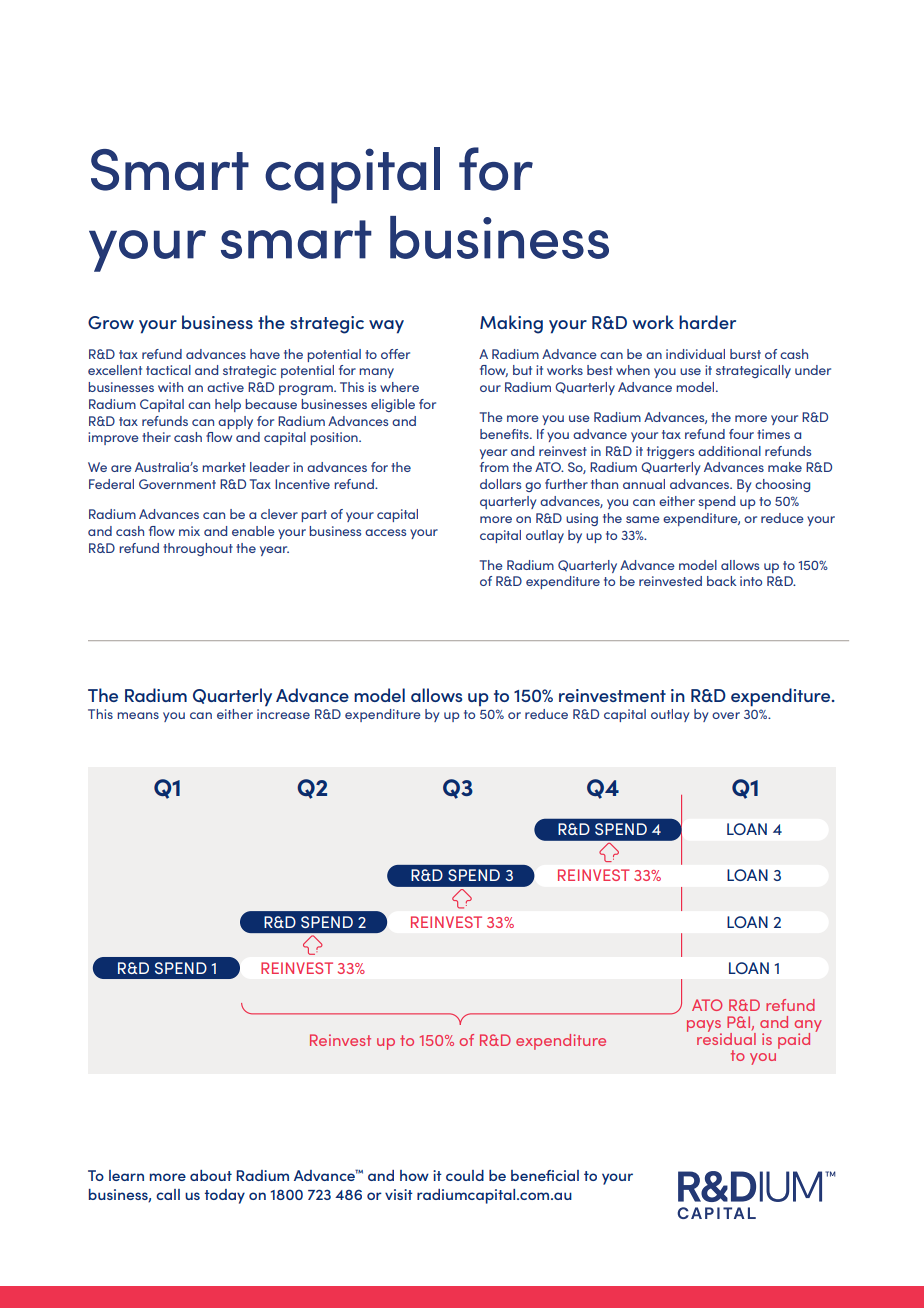 This screenshot has width=924, height=1308. I want to click on means, so click(138, 715).
